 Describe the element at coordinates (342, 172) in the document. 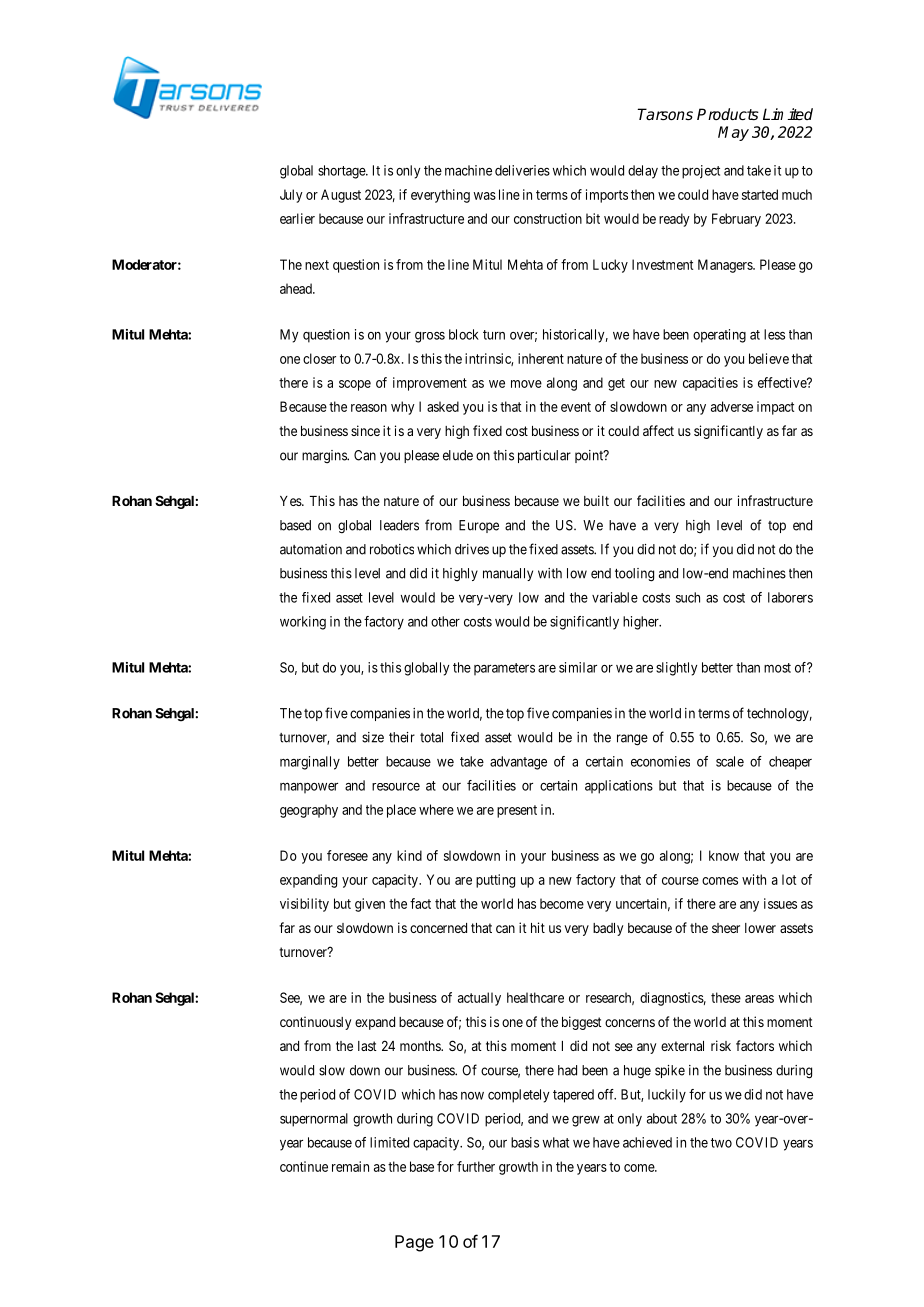

I see `shortage` at that location.
